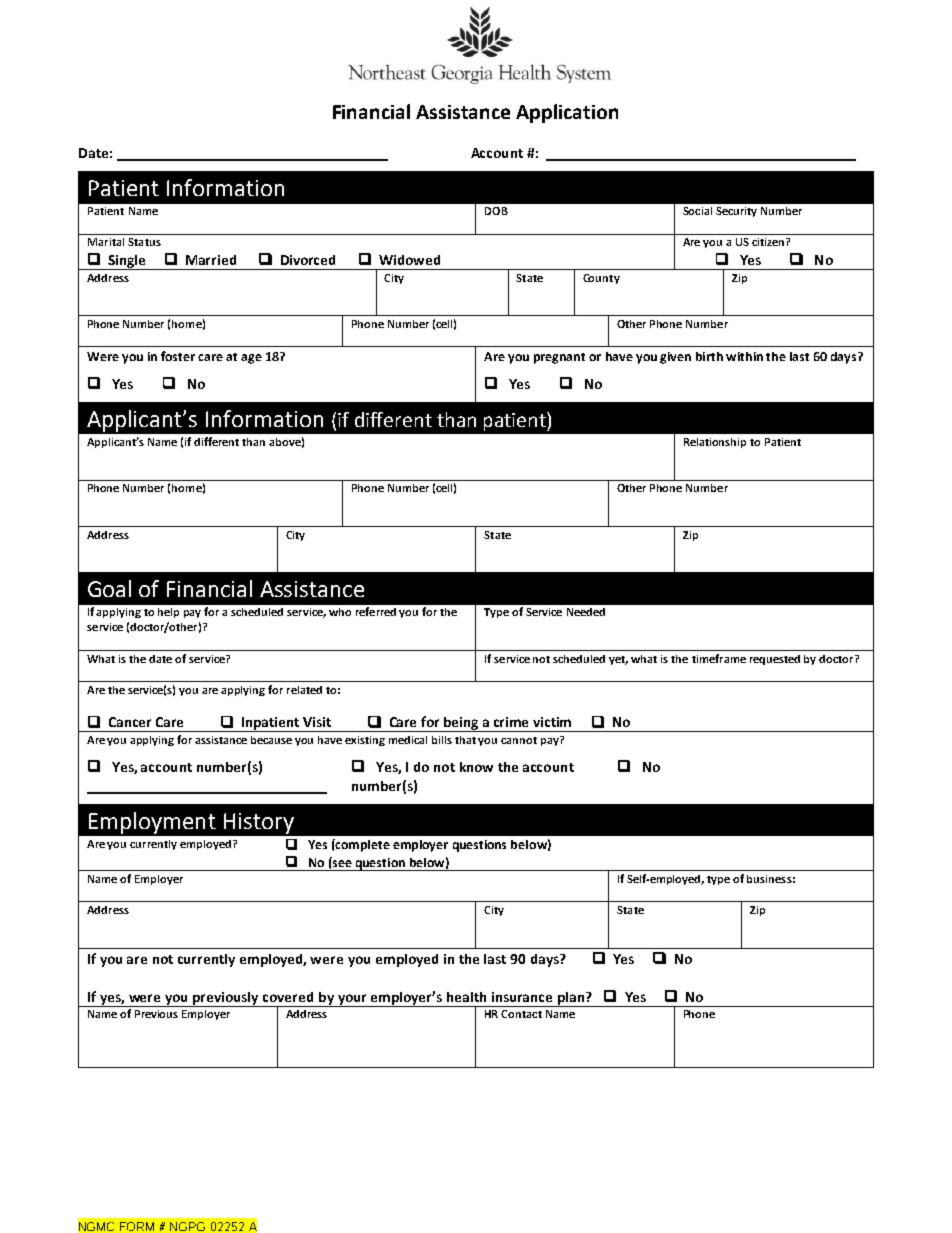 This document has height=1233, width=952. What do you see at coordinates (466, 997) in the document?
I see `health` at bounding box center [466, 997].
